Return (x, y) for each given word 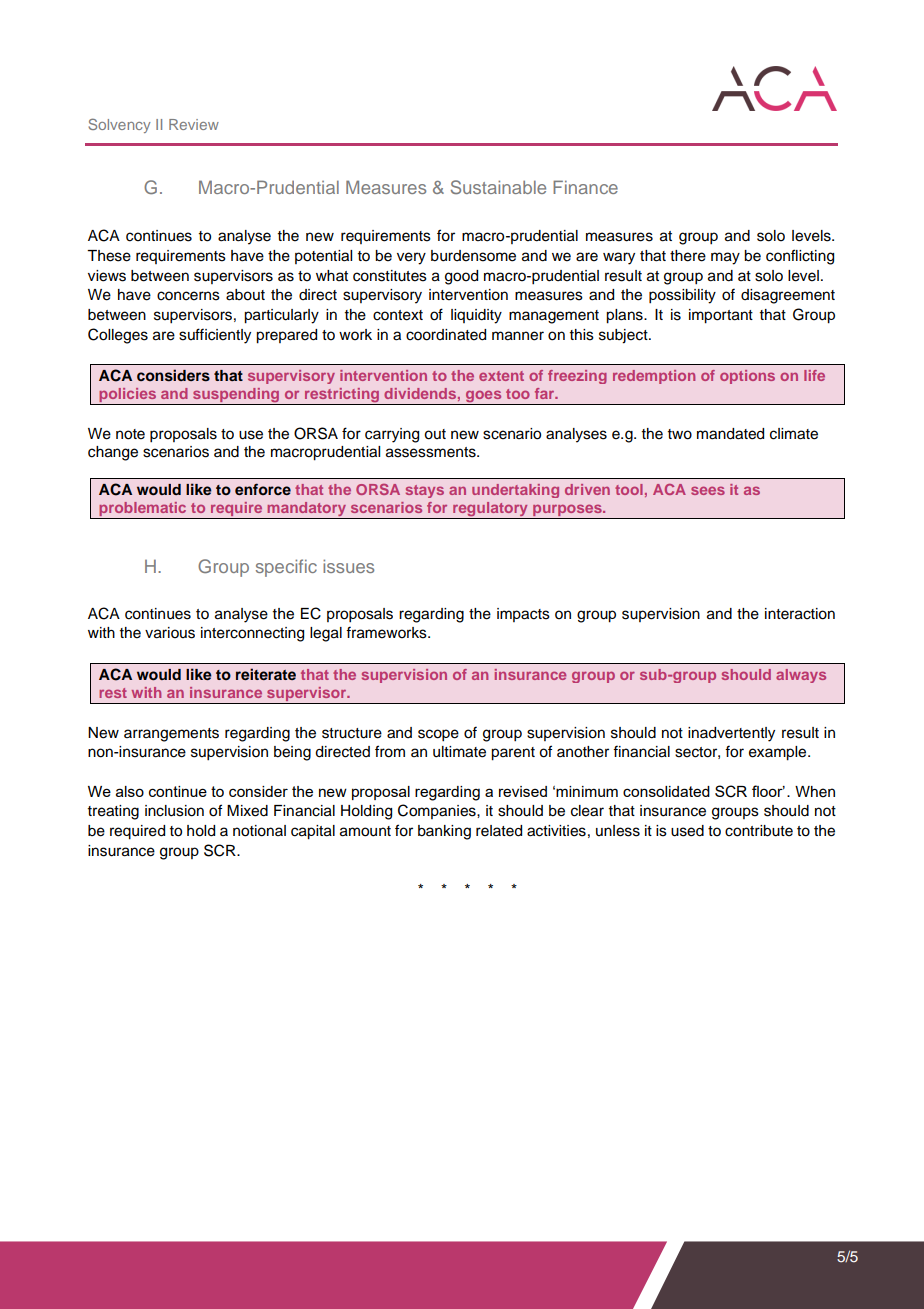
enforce (263, 489)
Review (194, 124)
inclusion (174, 811)
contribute (759, 831)
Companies (438, 811)
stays (425, 491)
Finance (585, 187)
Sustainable (498, 187)
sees (708, 490)
